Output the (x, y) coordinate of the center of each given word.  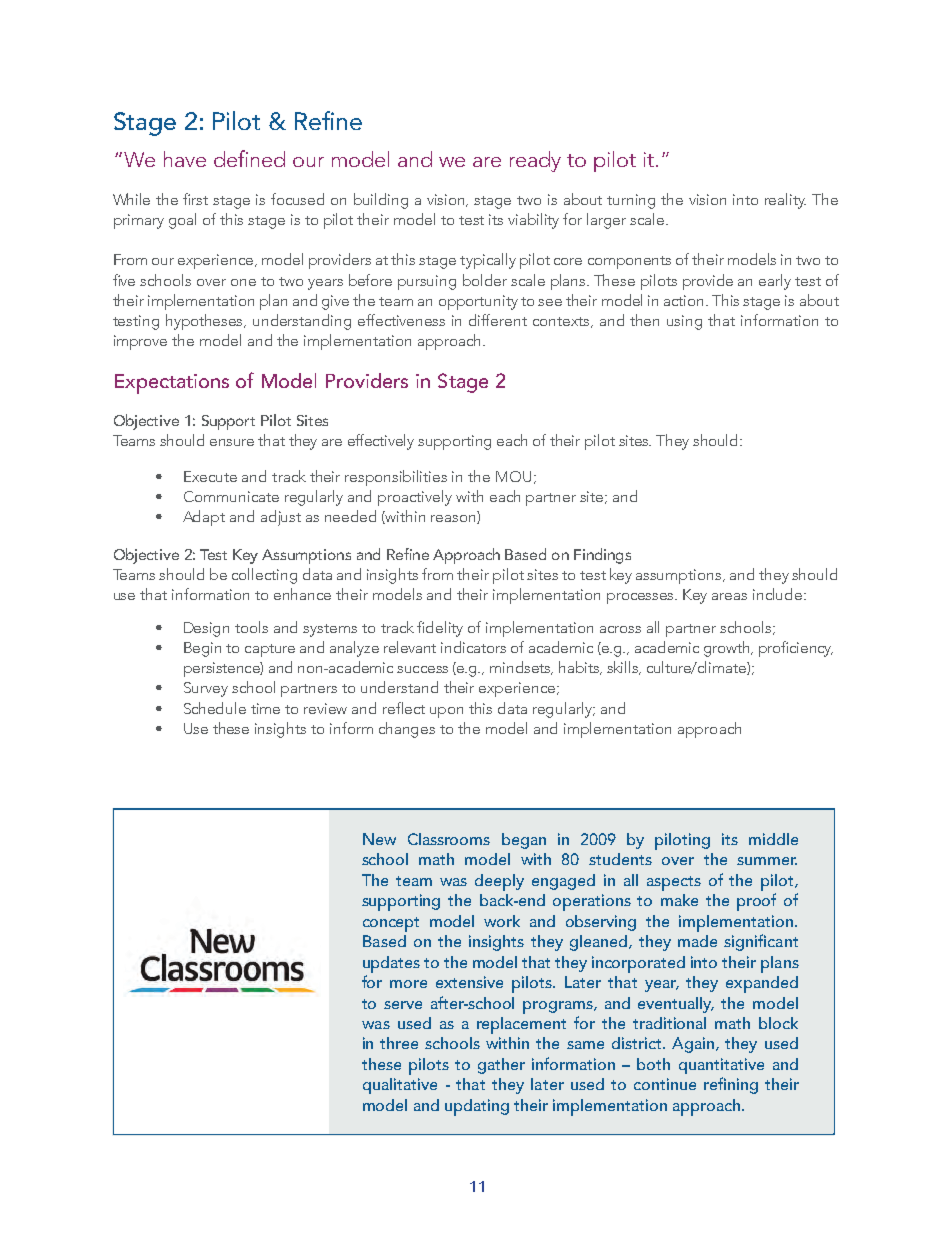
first (195, 199)
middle (773, 839)
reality (785, 201)
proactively (415, 498)
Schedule (215, 708)
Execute (210, 476)
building (381, 201)
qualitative (400, 1086)
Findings (602, 556)
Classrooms (449, 839)
